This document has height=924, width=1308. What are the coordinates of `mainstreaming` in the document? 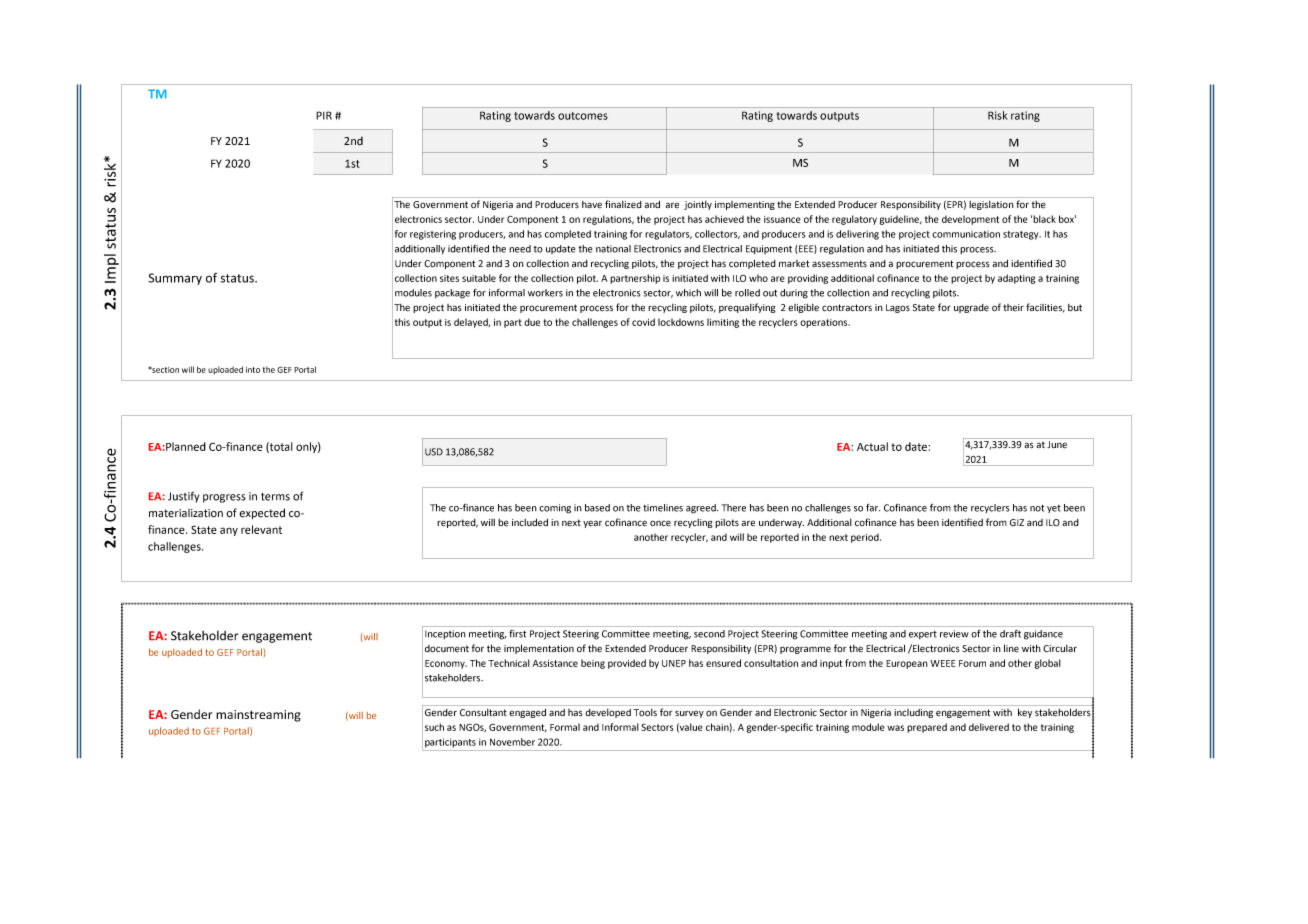 It's located at (258, 716).
